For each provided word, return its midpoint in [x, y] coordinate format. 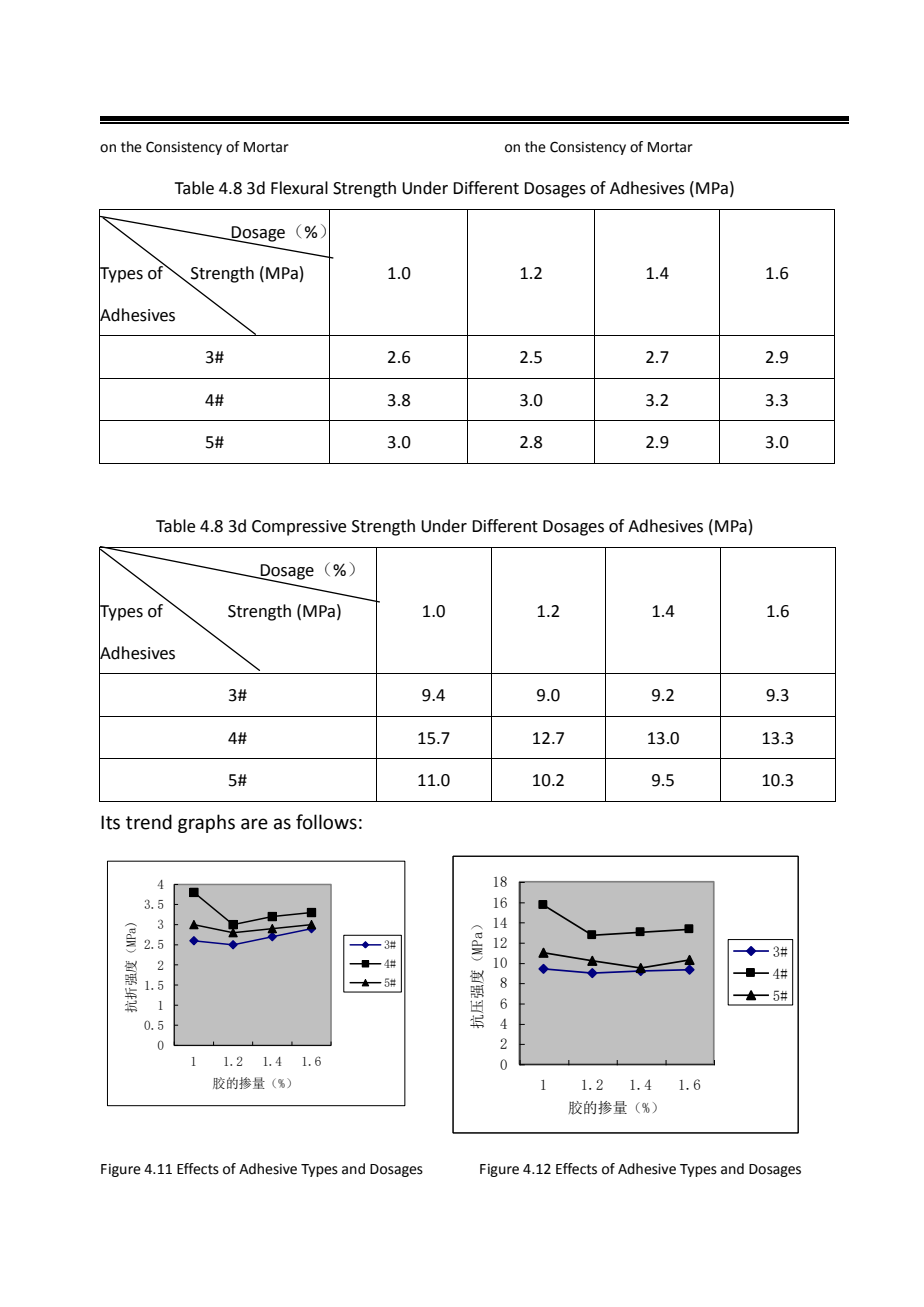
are [254, 824]
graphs [206, 823]
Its [110, 822]
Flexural [299, 188]
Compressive [299, 528]
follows [326, 822]
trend [149, 822]
